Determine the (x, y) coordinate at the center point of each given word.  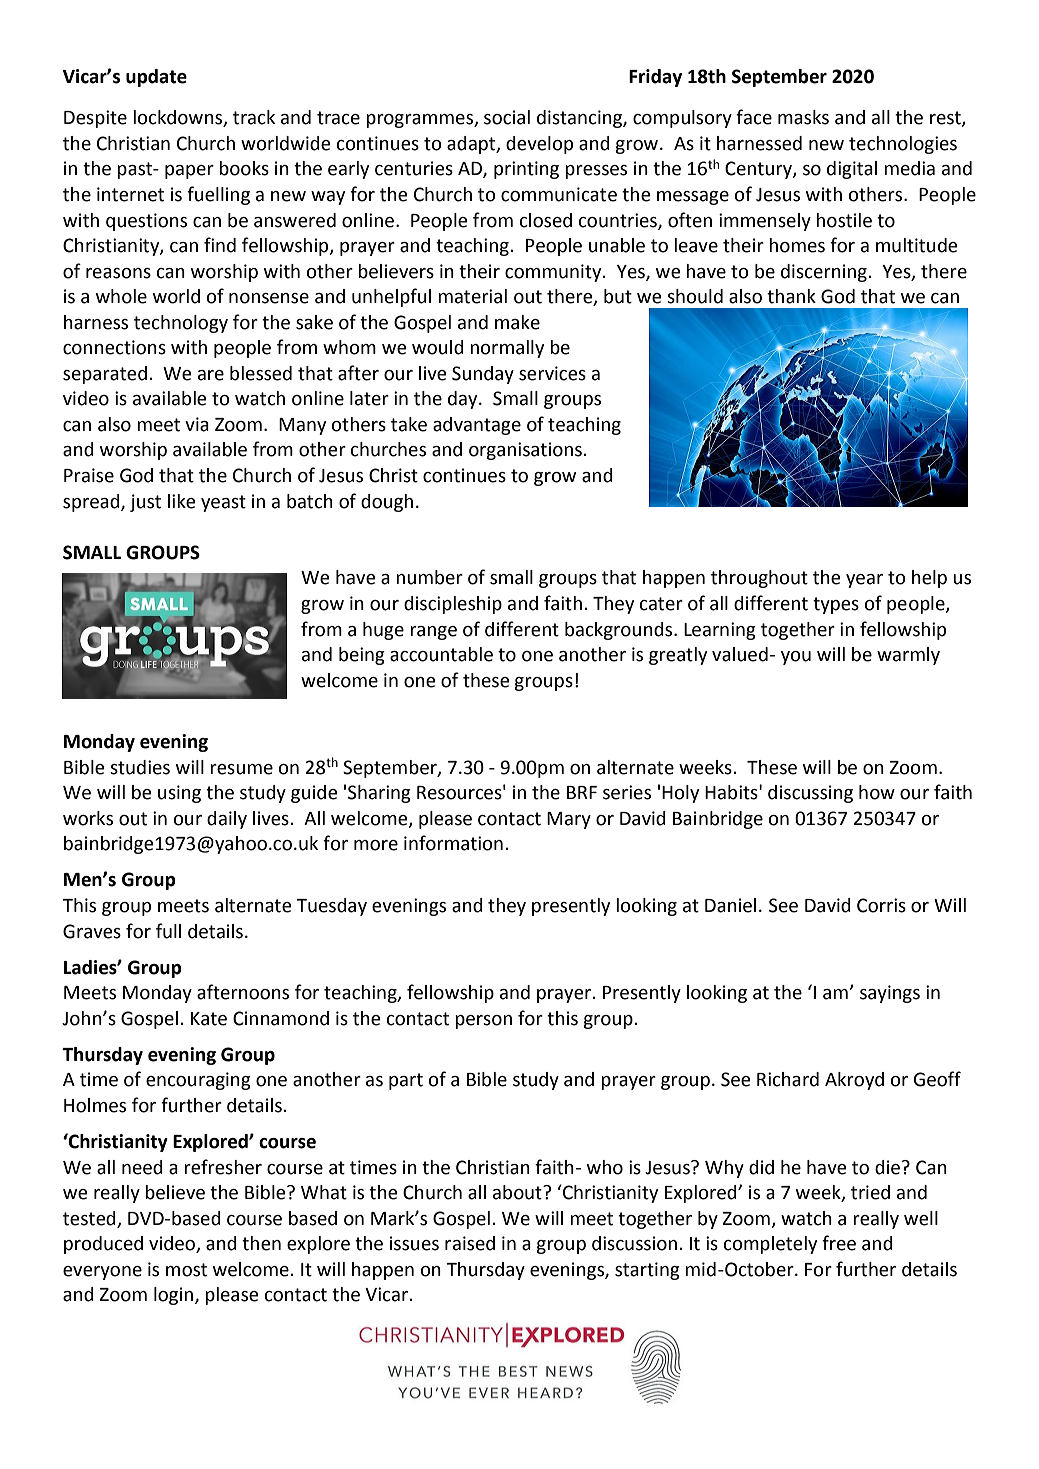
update (156, 78)
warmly (908, 656)
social (507, 117)
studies (140, 767)
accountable (441, 654)
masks (803, 117)
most (186, 1270)
